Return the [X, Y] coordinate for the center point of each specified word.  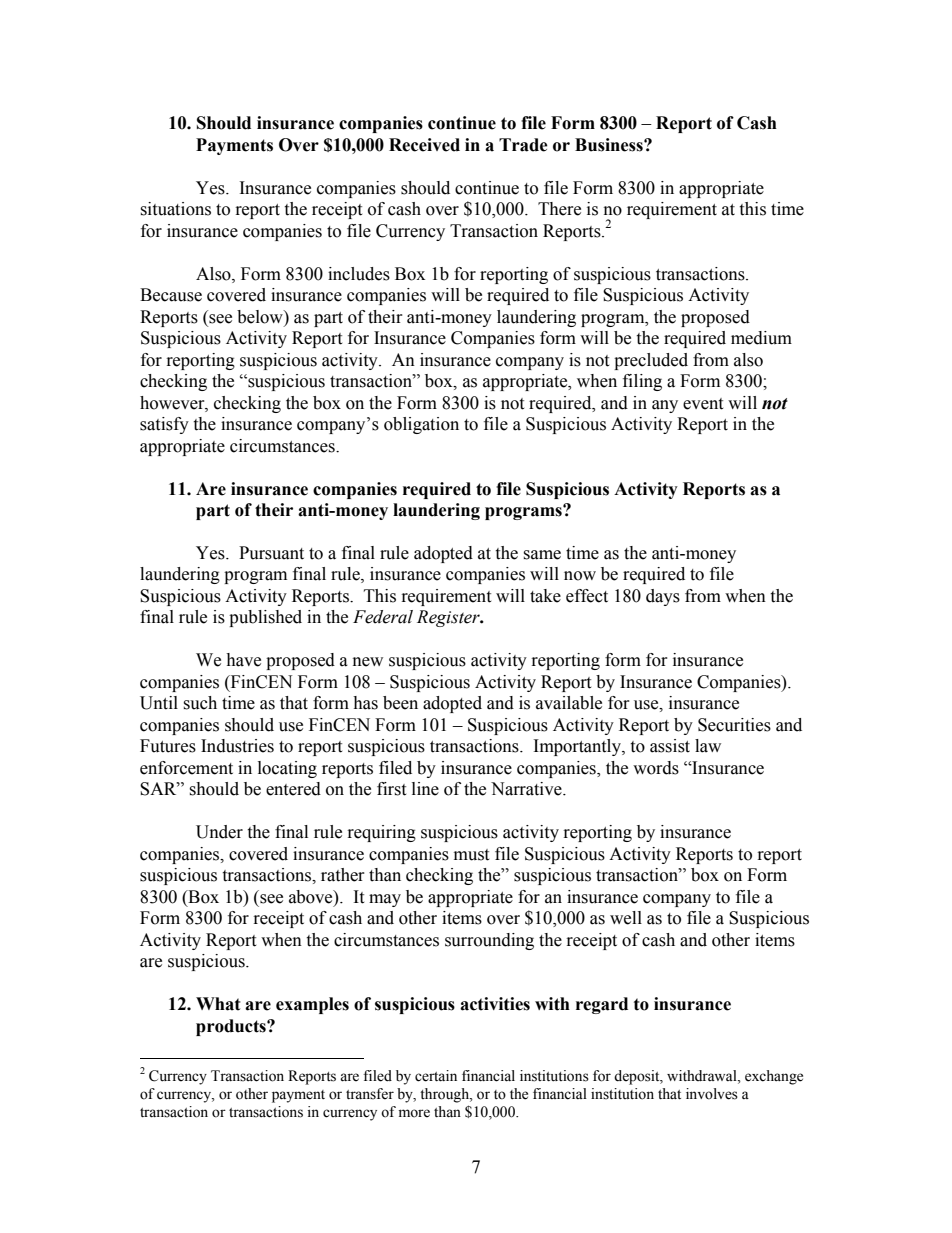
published [265, 618]
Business [610, 145]
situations [175, 209]
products [232, 1027]
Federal [383, 617]
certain [436, 1076]
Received [424, 145]
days [663, 597]
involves [712, 1094]
